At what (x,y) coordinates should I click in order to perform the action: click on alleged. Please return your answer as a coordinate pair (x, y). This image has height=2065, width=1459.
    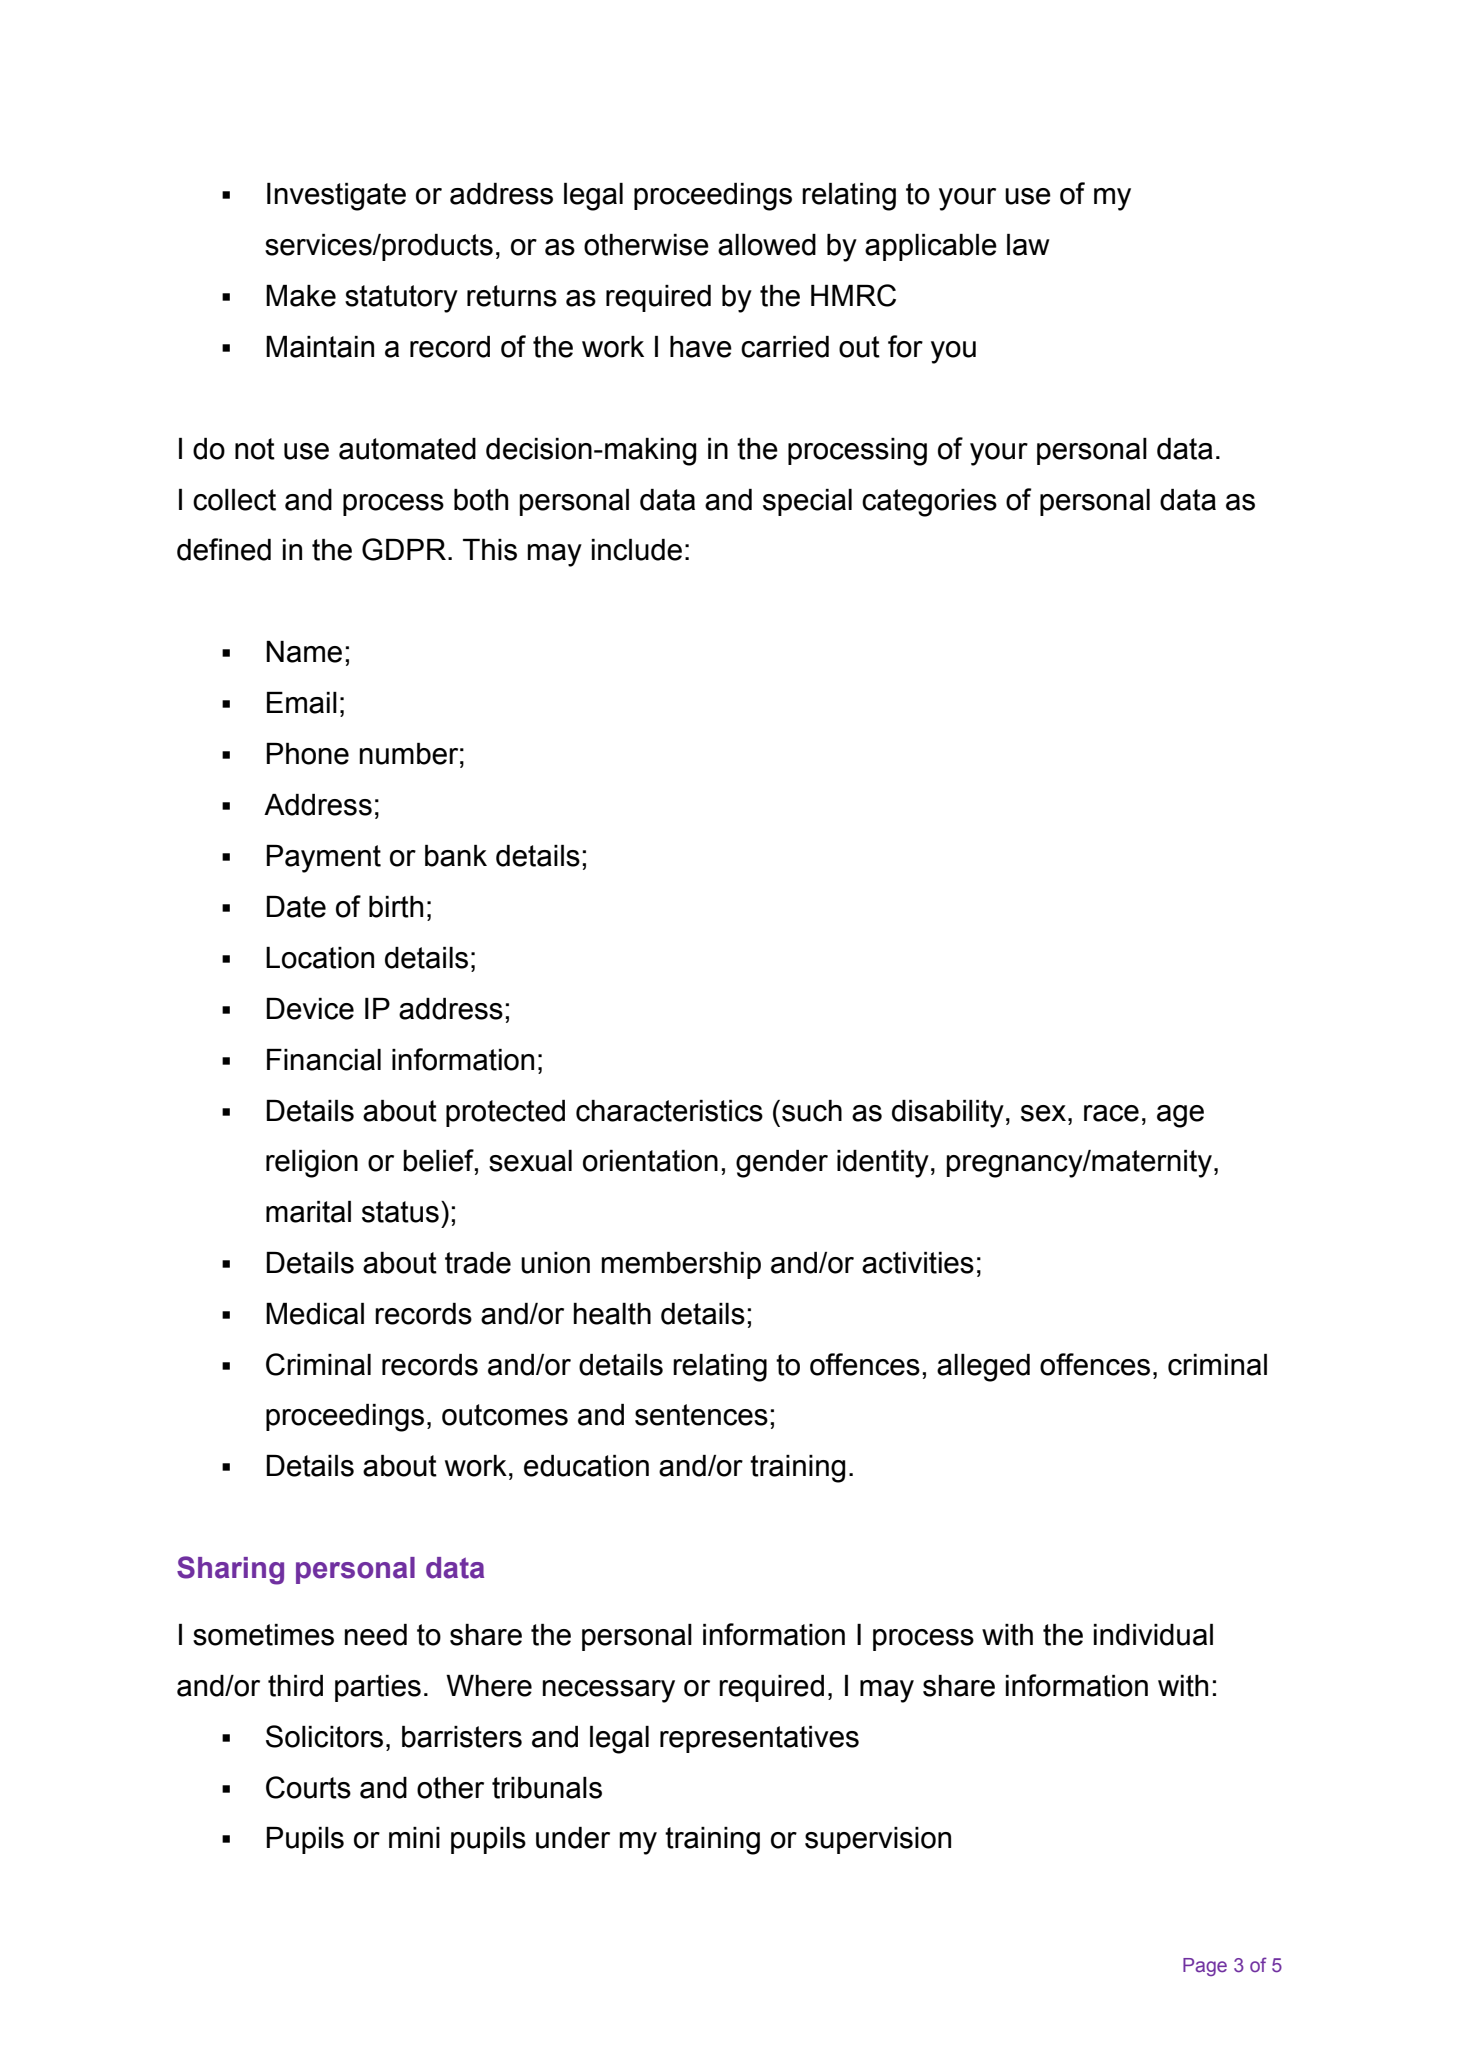
    Looking at the image, I should click on (983, 1368).
